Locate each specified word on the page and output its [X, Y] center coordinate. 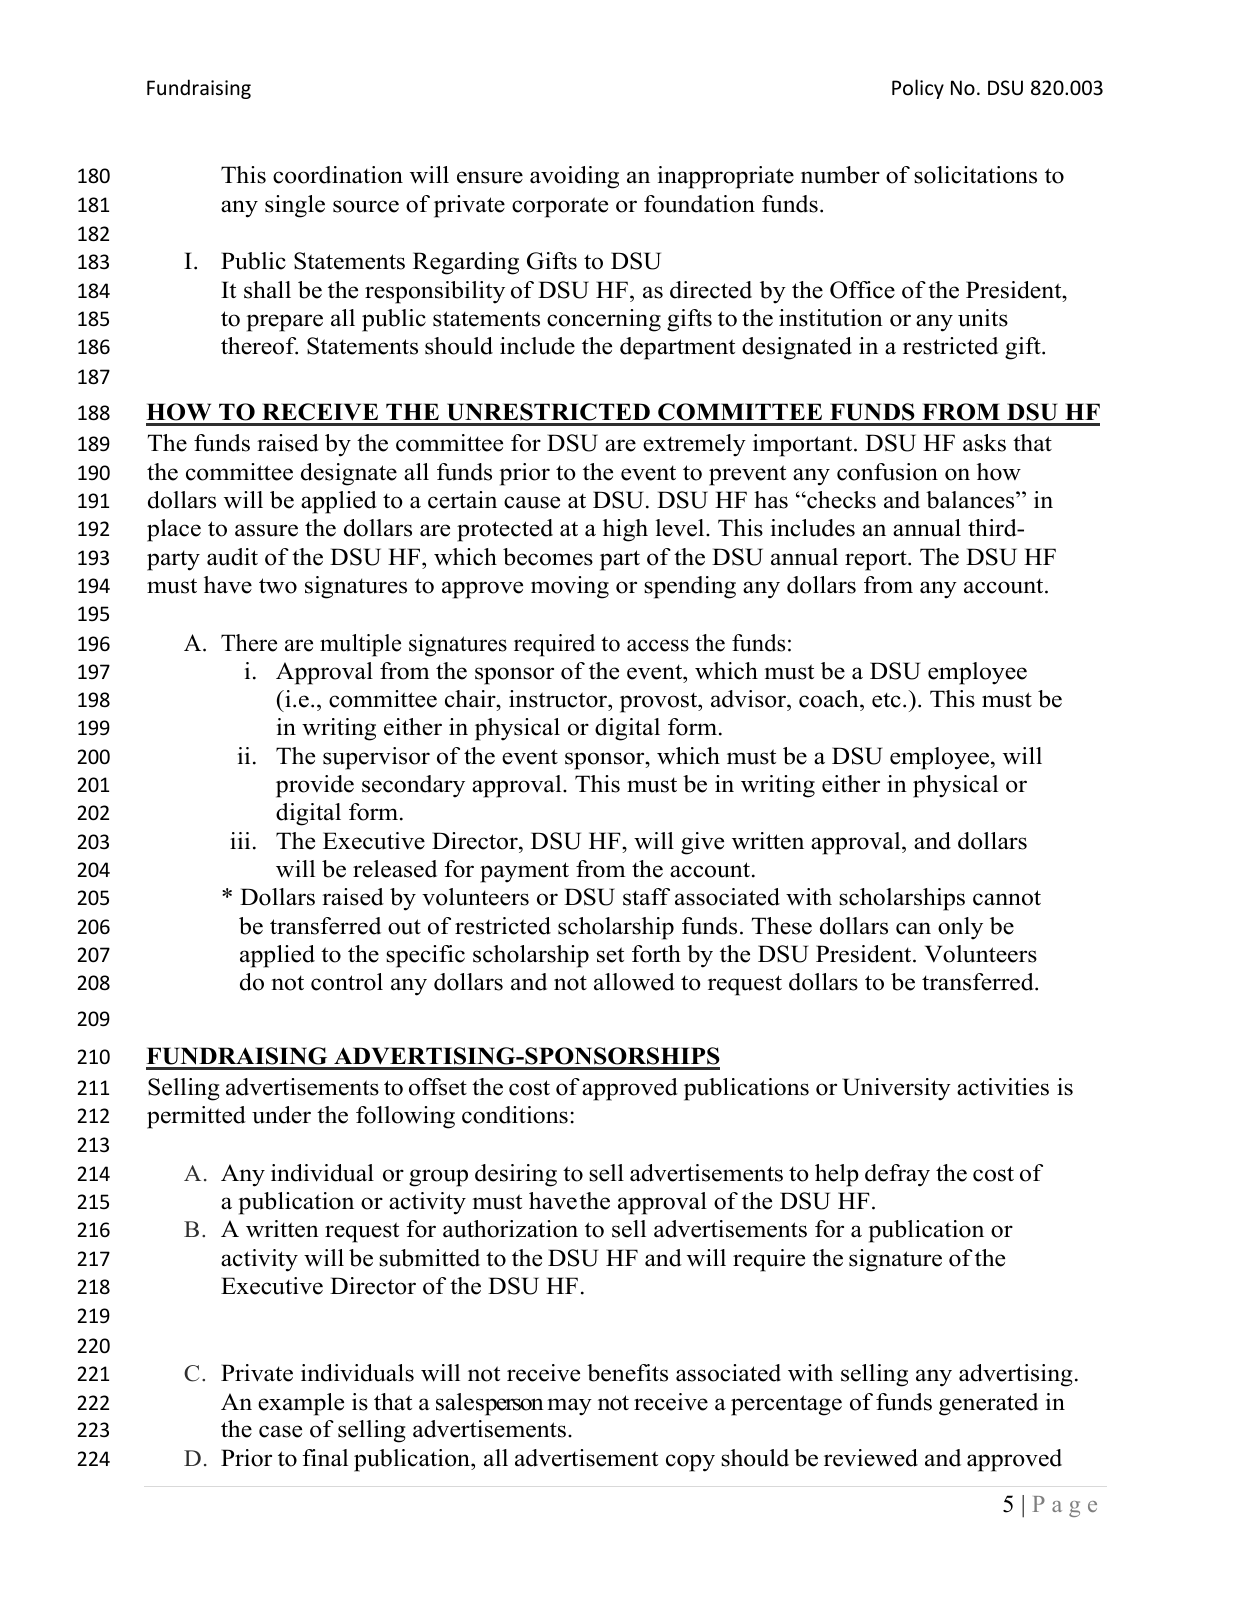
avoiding [574, 177]
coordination [338, 175]
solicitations [975, 175]
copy [690, 1463]
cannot [1007, 898]
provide [315, 786]
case [280, 1431]
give [702, 843]
